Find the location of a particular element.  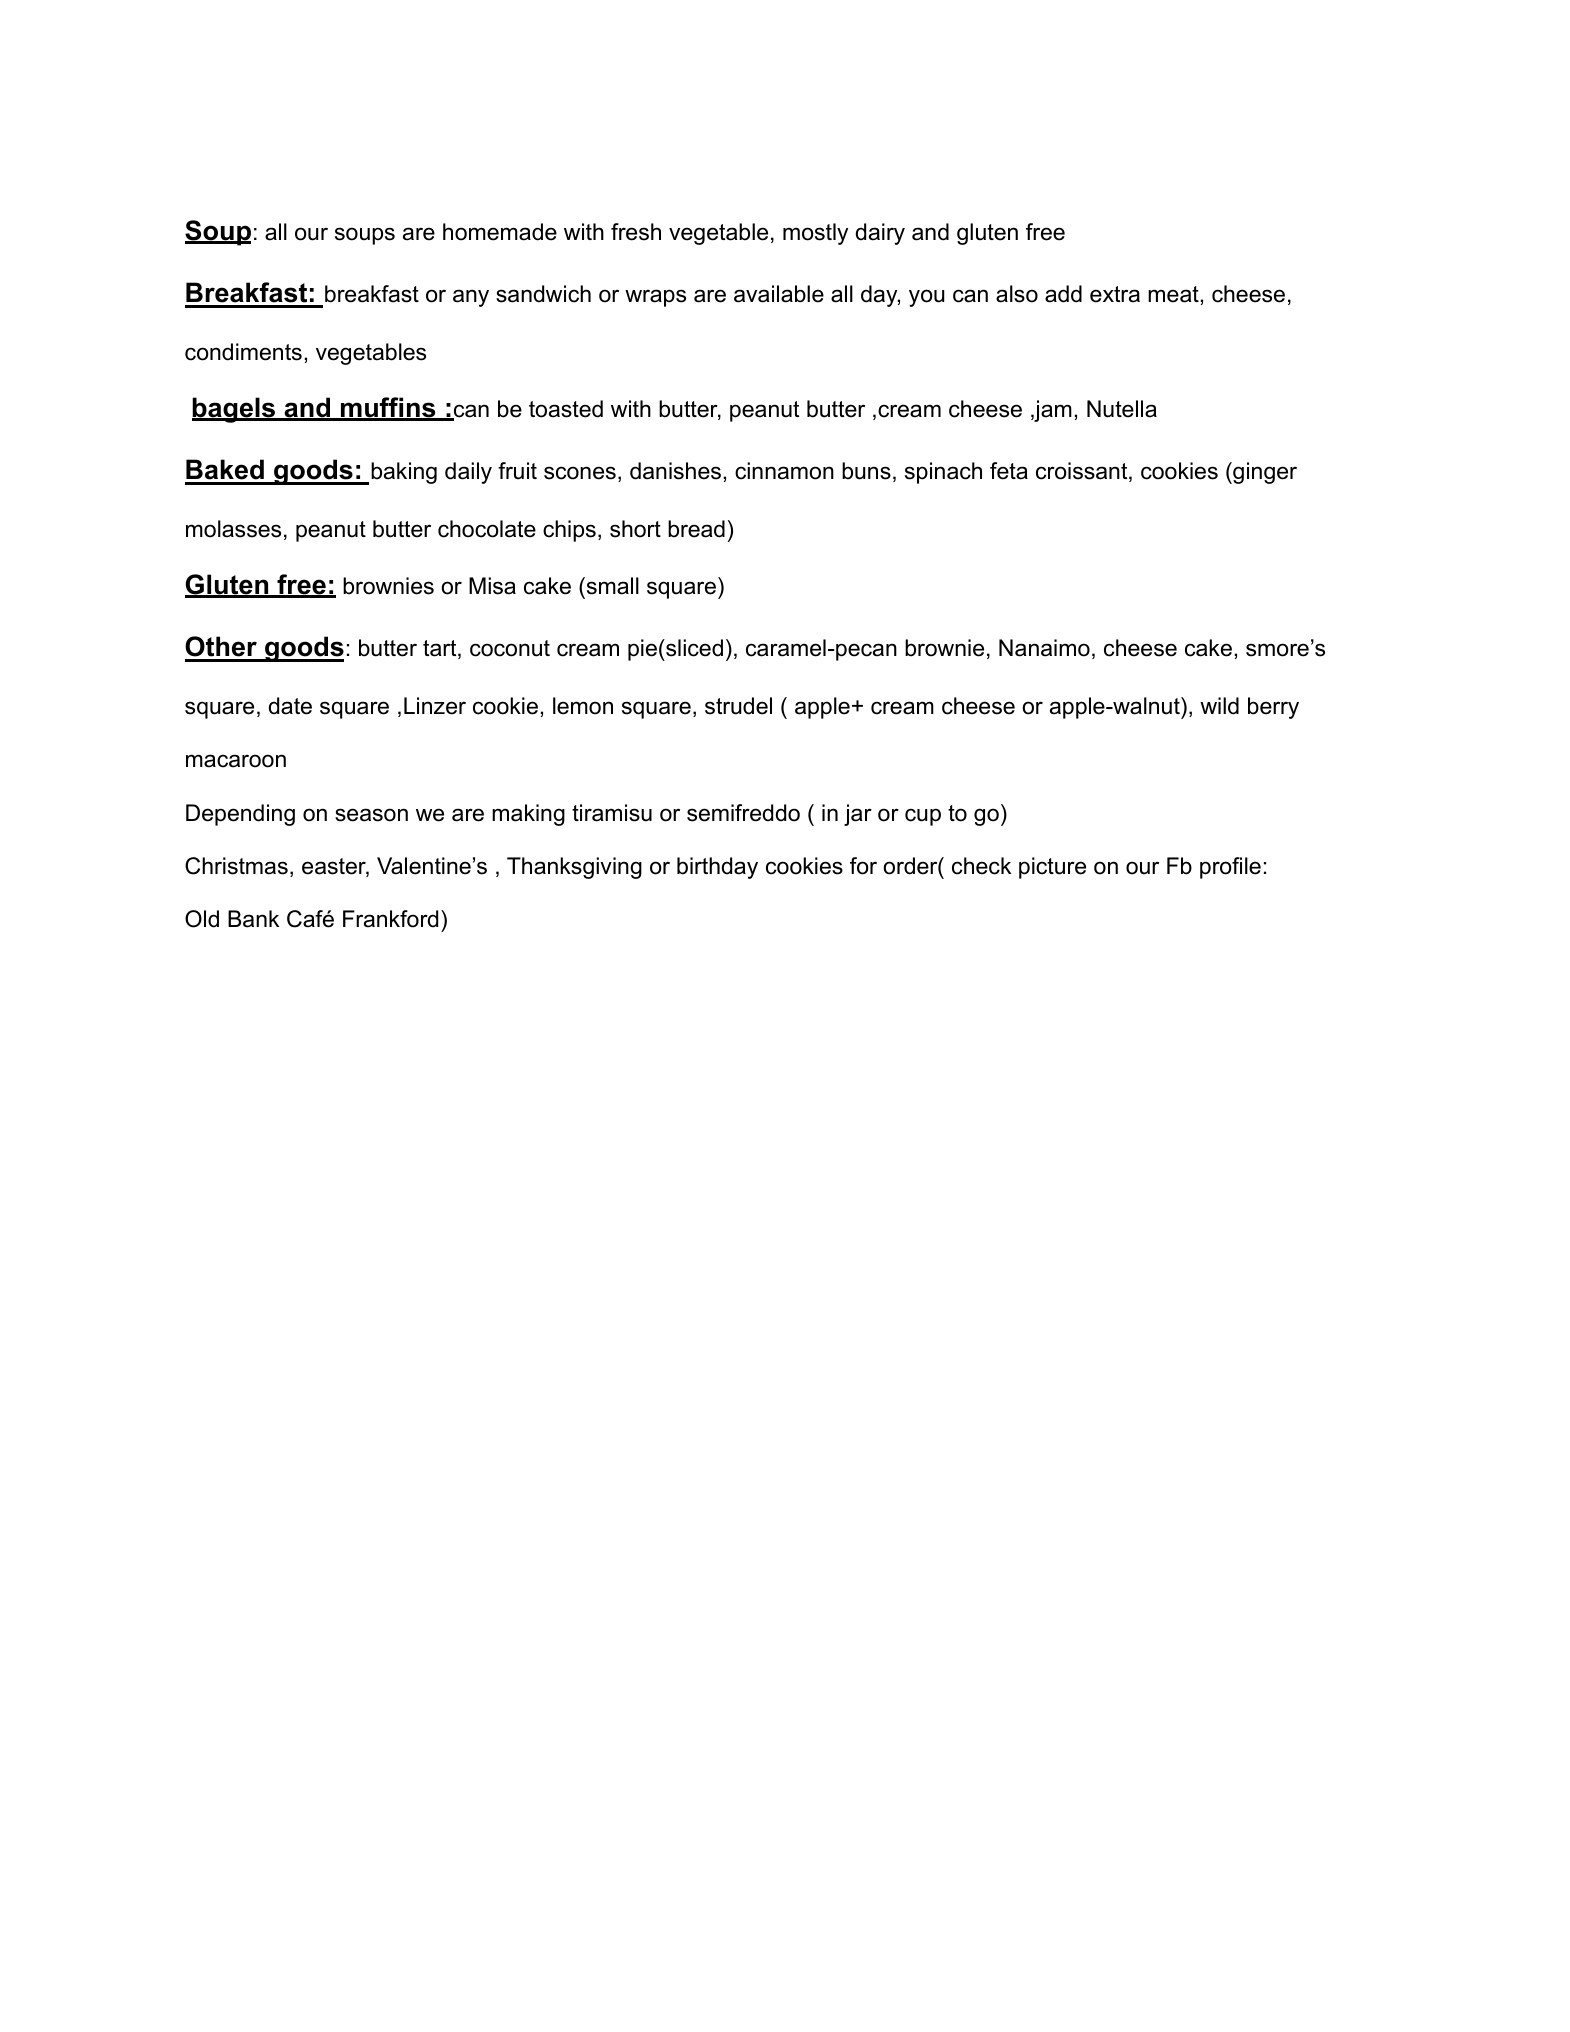

mostly is located at coordinates (815, 234).
